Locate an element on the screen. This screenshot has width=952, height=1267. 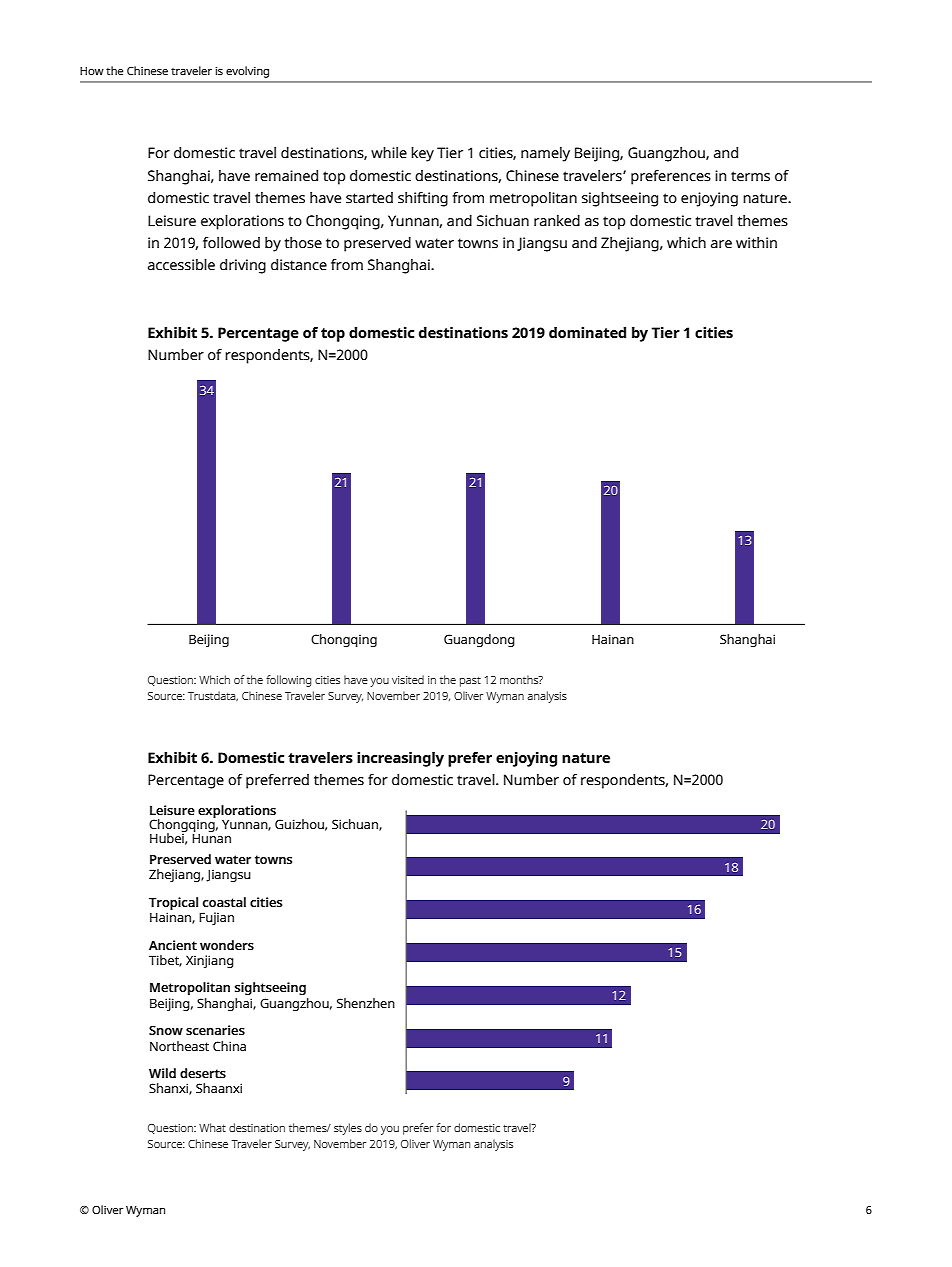
Wild is located at coordinates (162, 1073).
